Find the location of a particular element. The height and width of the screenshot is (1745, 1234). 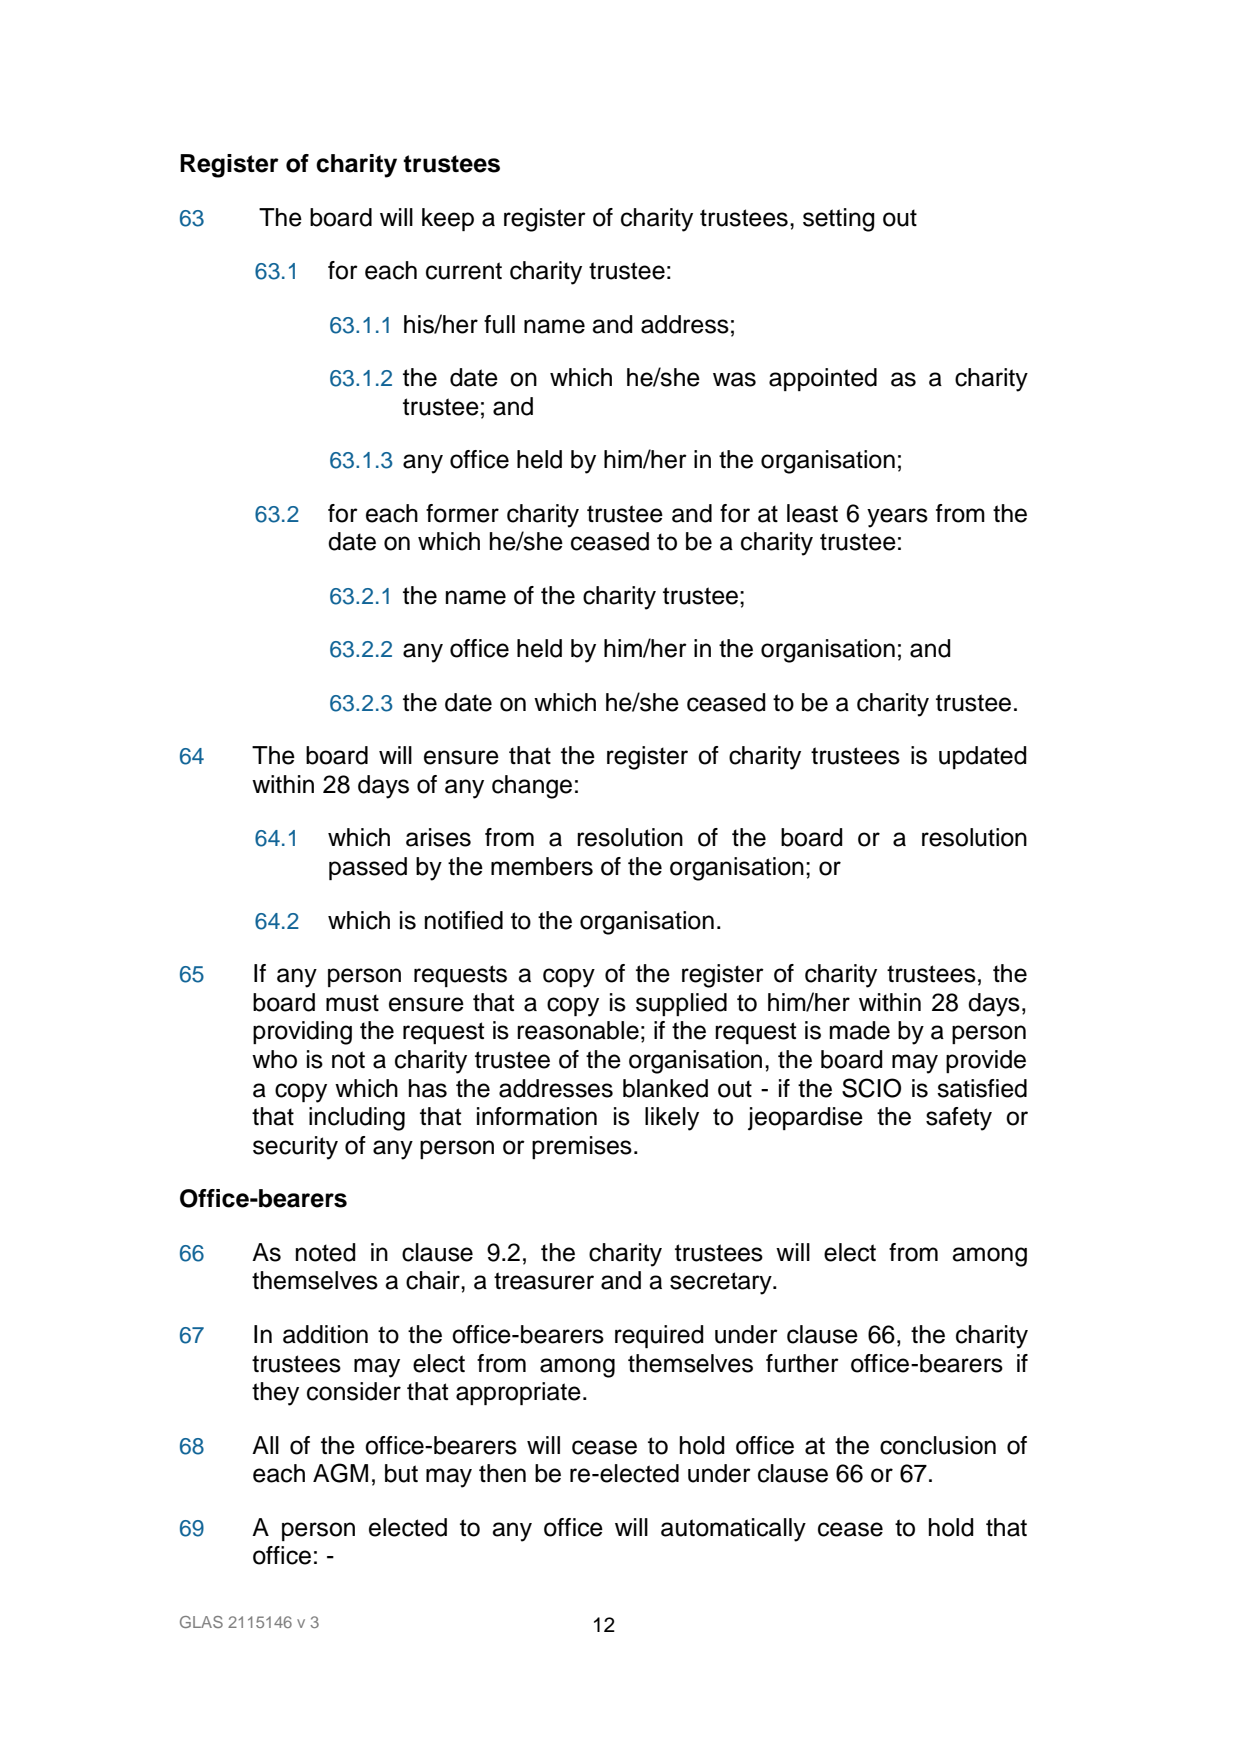

safety is located at coordinates (959, 1119).
